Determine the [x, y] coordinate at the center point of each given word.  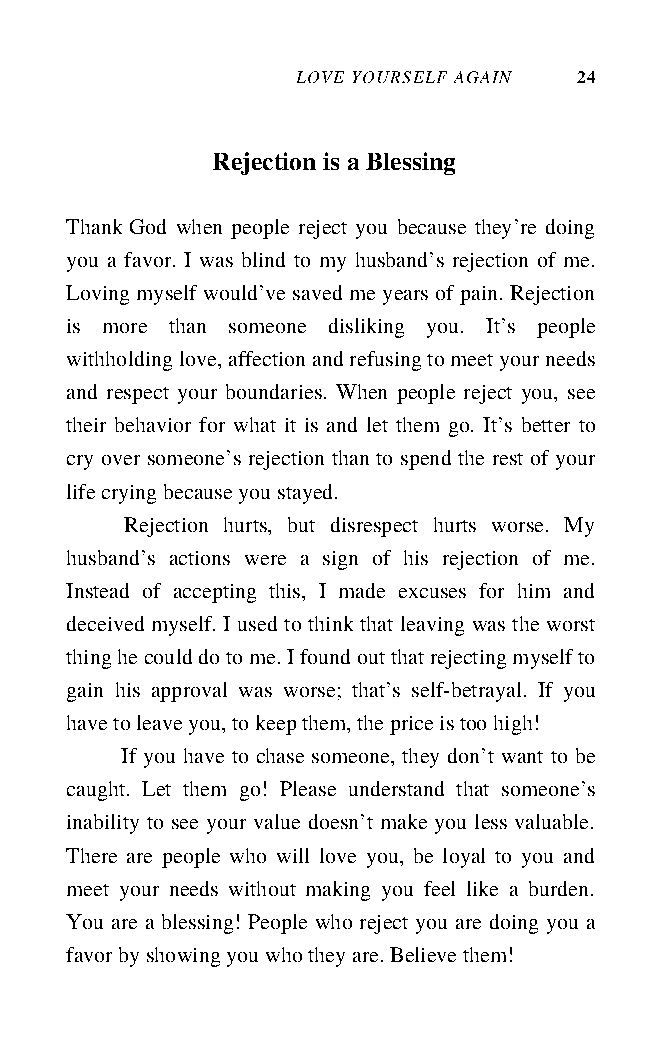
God [148, 226]
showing [183, 957]
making [338, 891]
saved [317, 292]
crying [129, 494]
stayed [307, 494]
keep [276, 725]
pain [478, 295]
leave [159, 722]
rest [508, 459]
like [482, 888]
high [513, 725]
